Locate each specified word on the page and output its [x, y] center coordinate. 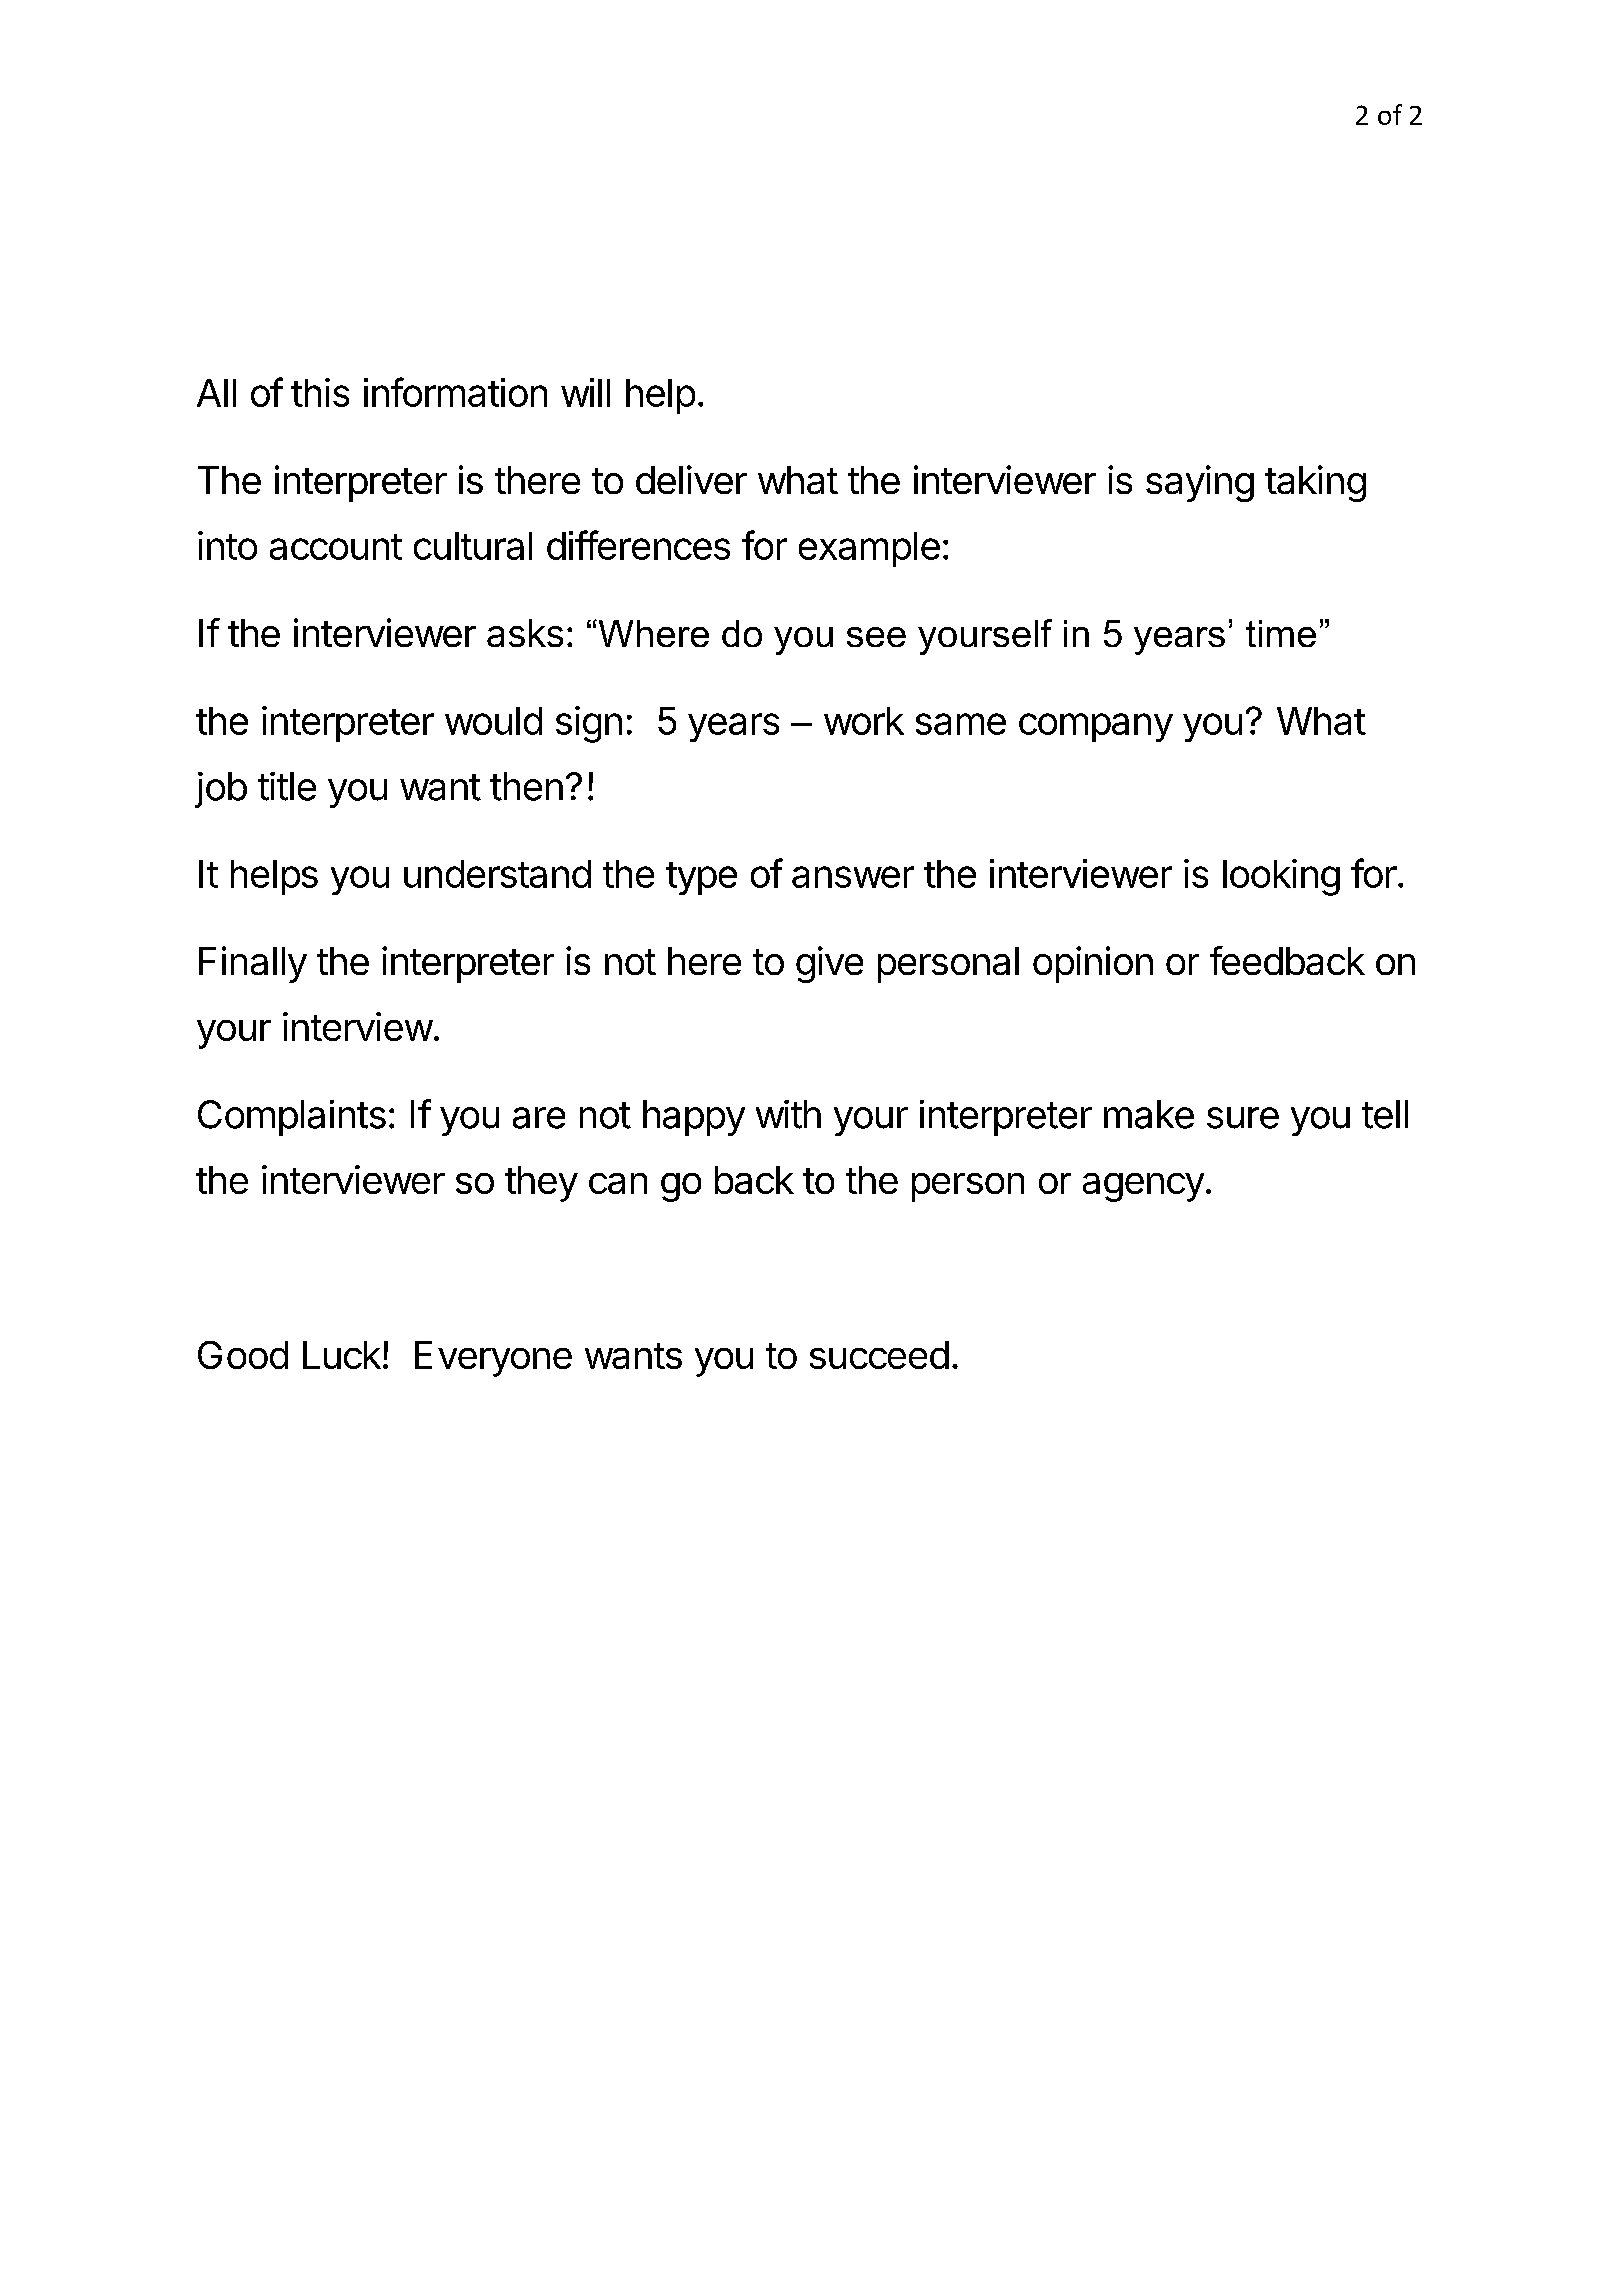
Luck [342, 1355]
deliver [691, 479]
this [320, 392]
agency [1143, 1187]
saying [1200, 483]
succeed [879, 1355]
